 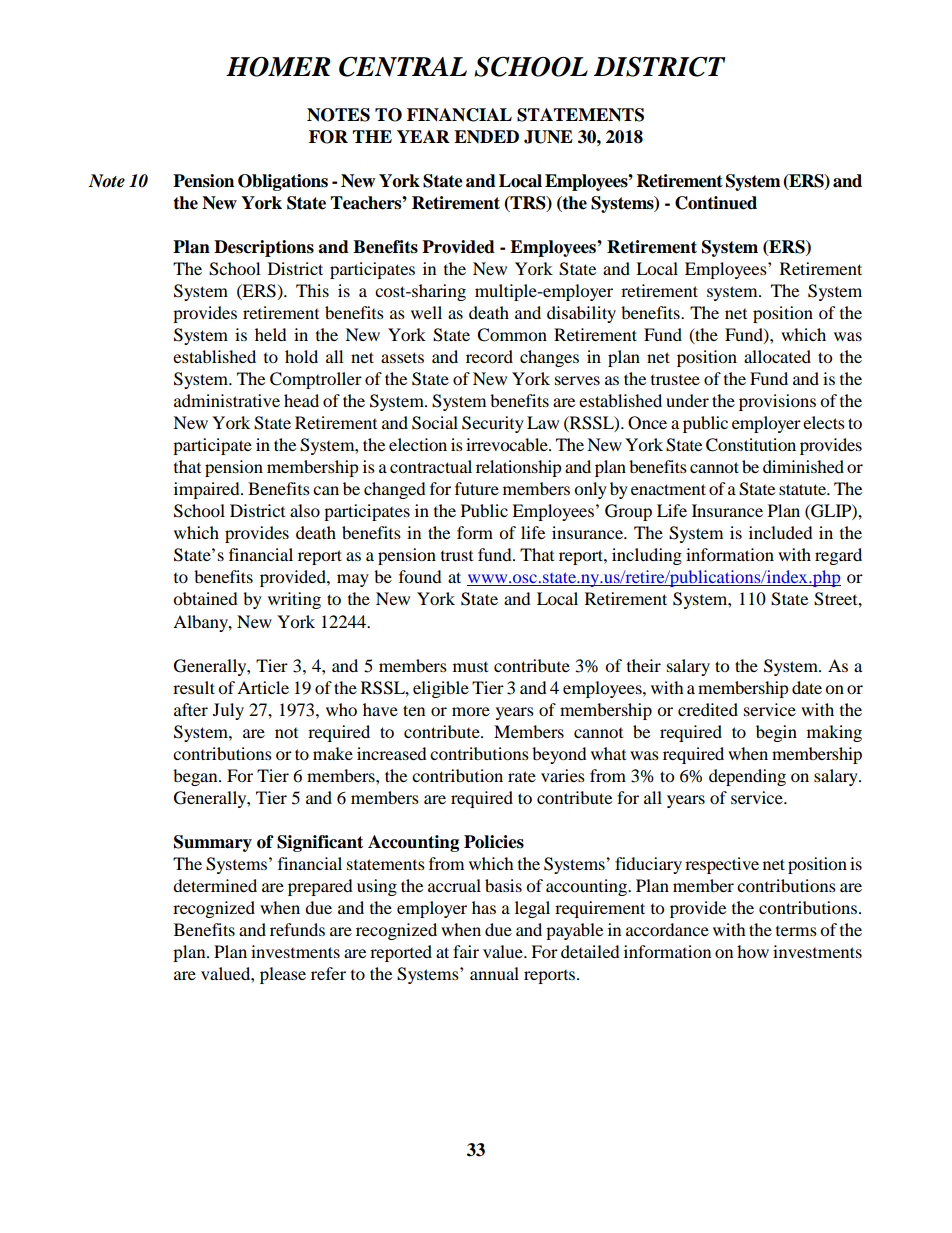 I want to click on Common, so click(x=512, y=335).
